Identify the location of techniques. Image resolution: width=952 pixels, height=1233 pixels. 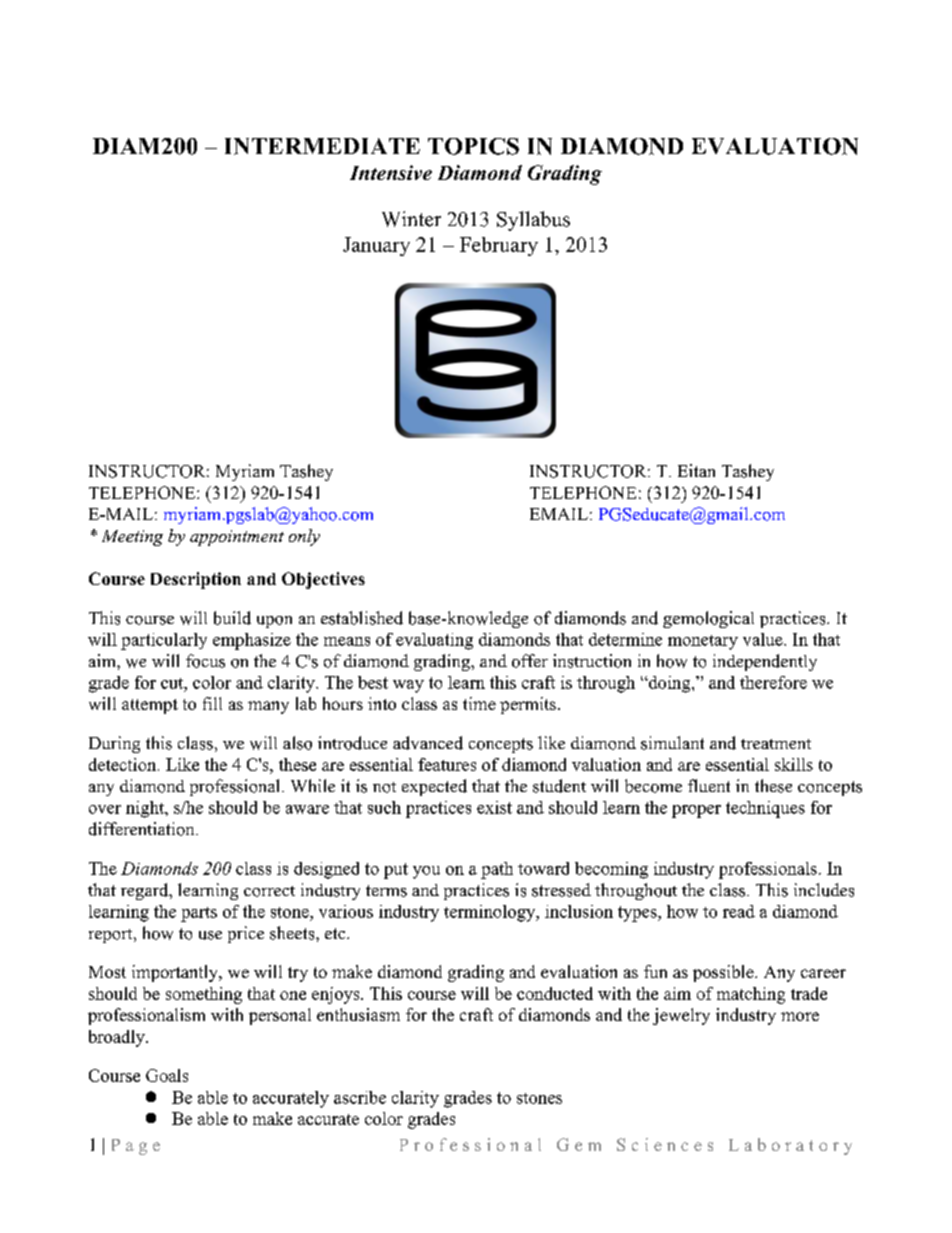
(765, 809).
